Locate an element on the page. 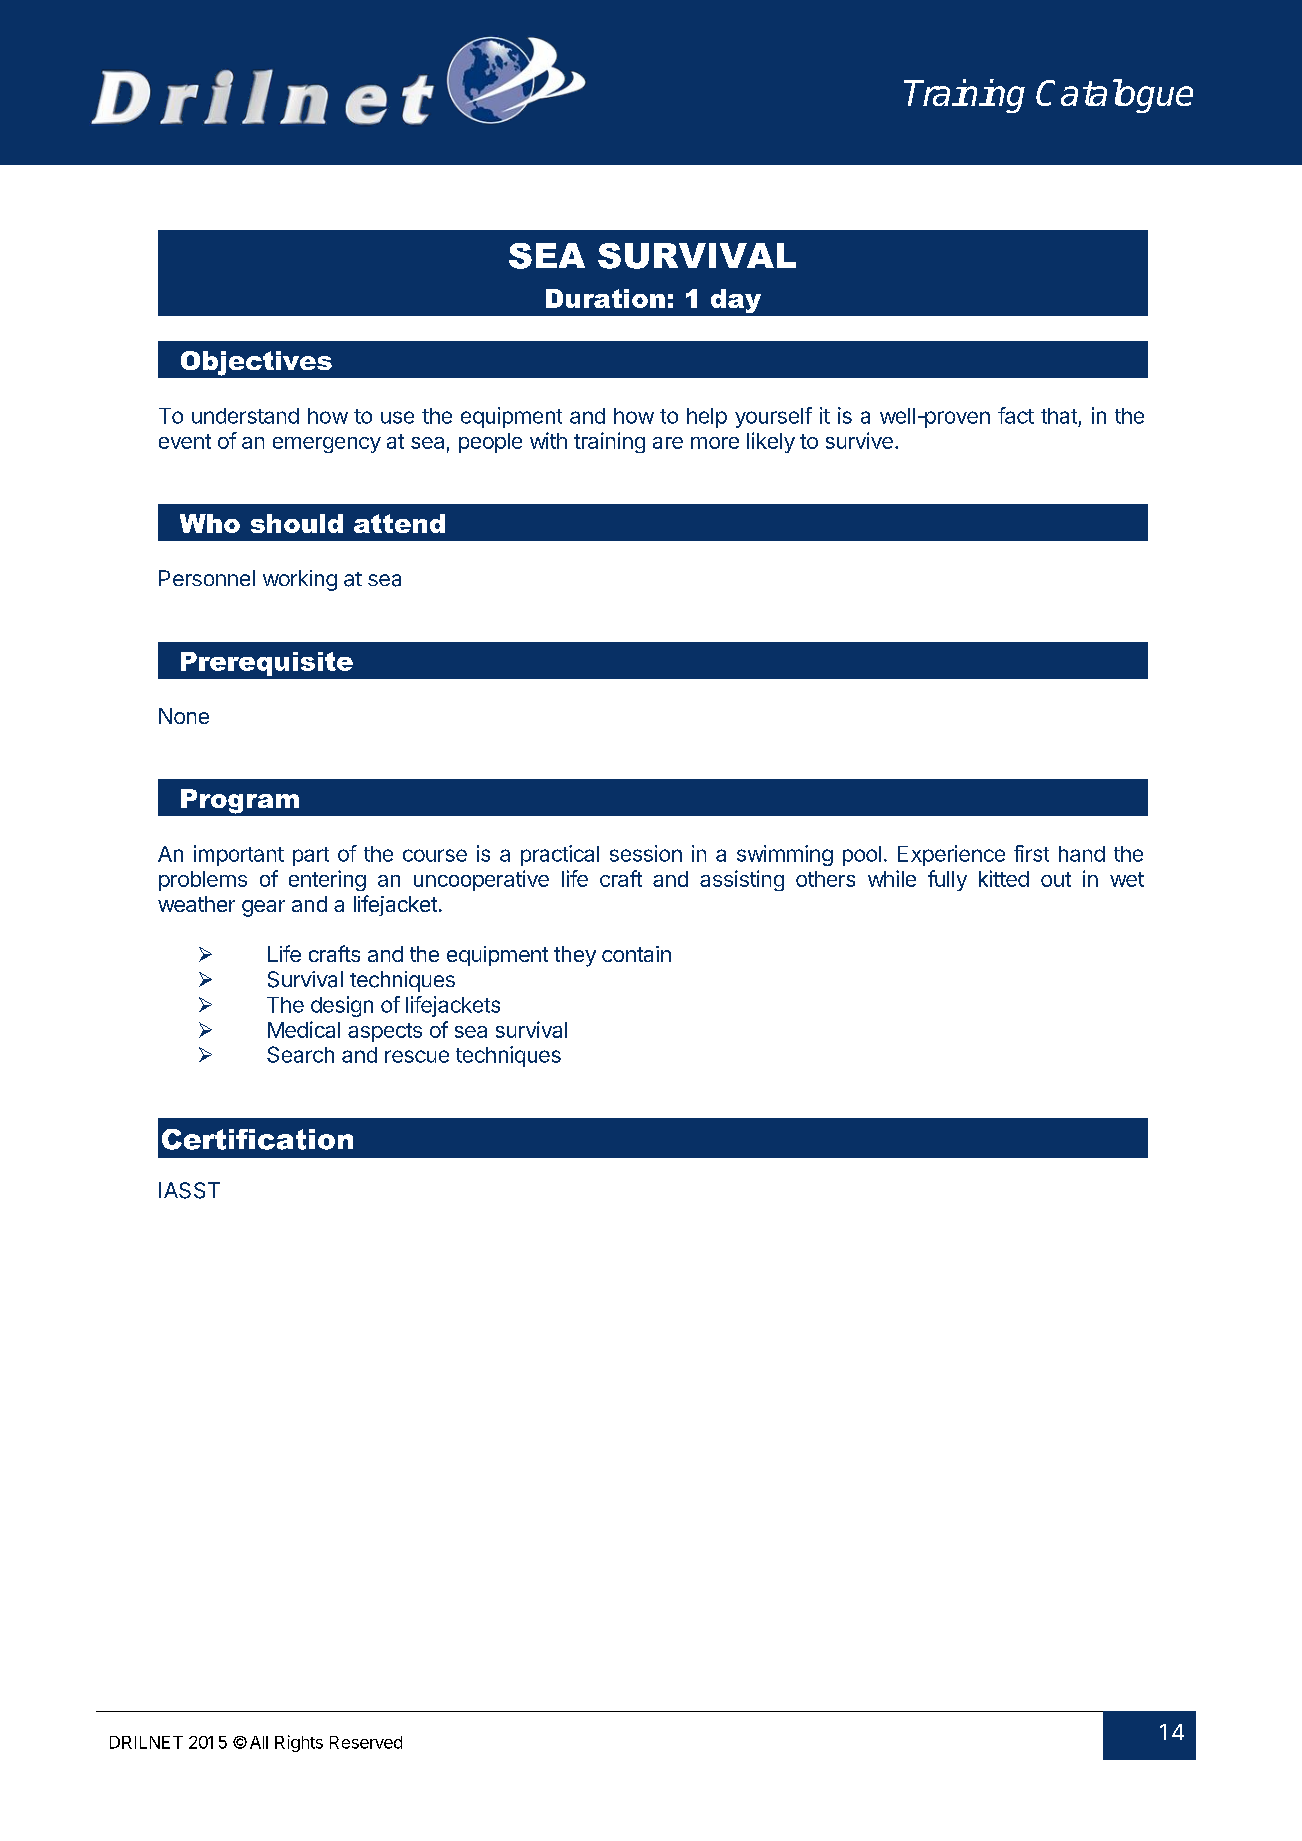 The image size is (1302, 1841). Prerequisite is located at coordinates (267, 664).
